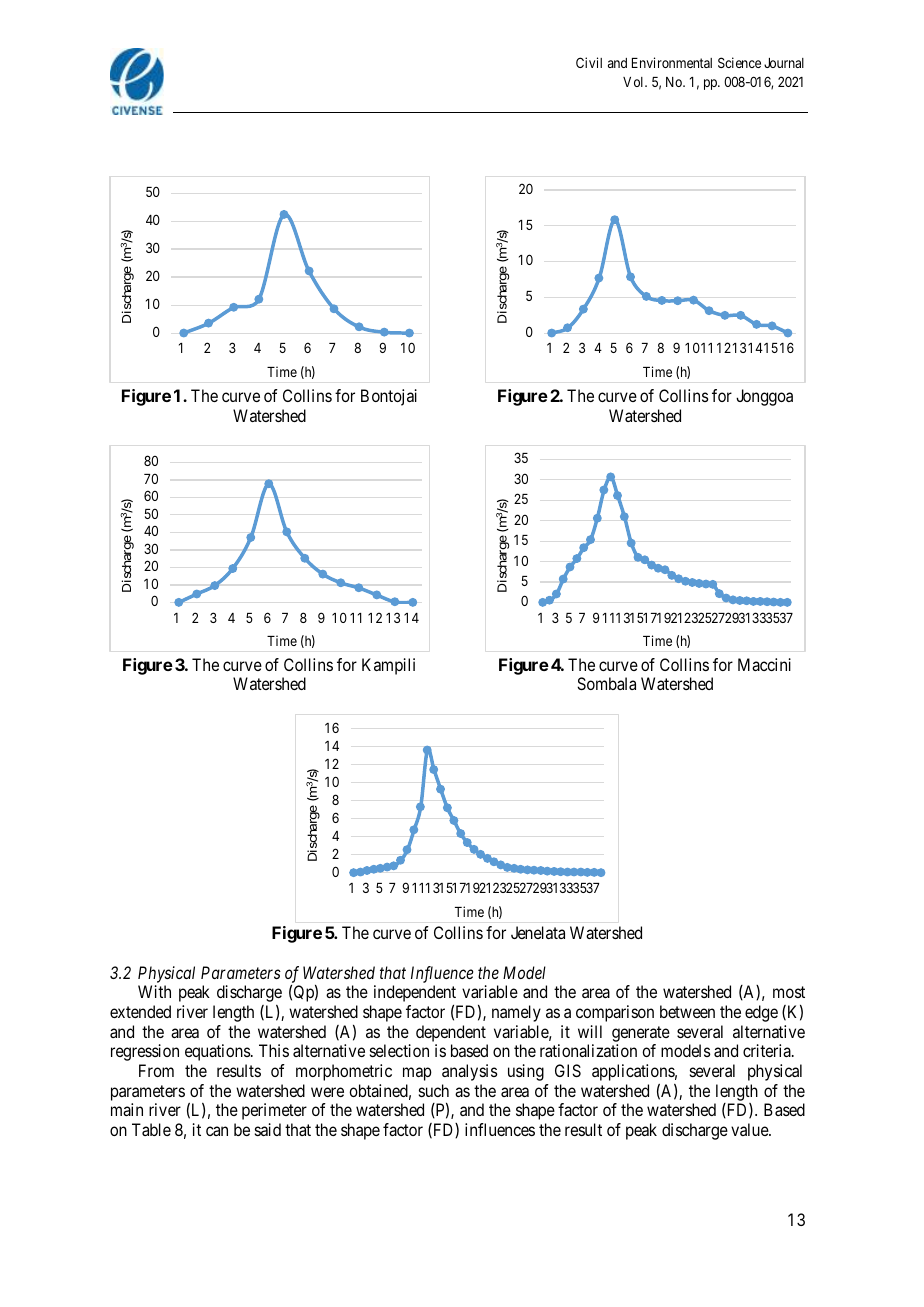  What do you see at coordinates (516, 1013) in the screenshot?
I see `namely` at bounding box center [516, 1013].
